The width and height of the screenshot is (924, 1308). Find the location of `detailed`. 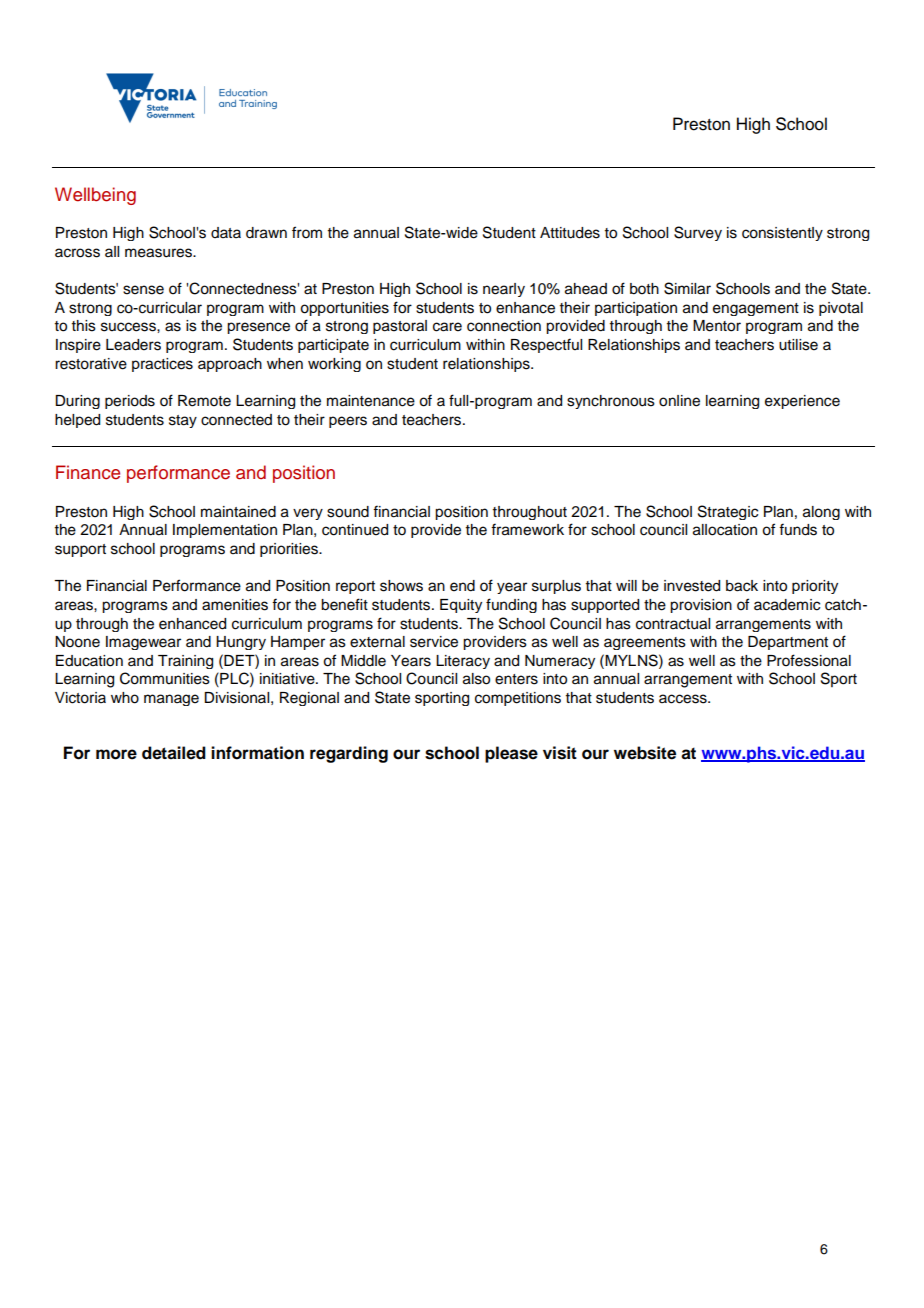

detailed is located at coordinates (174, 753).
